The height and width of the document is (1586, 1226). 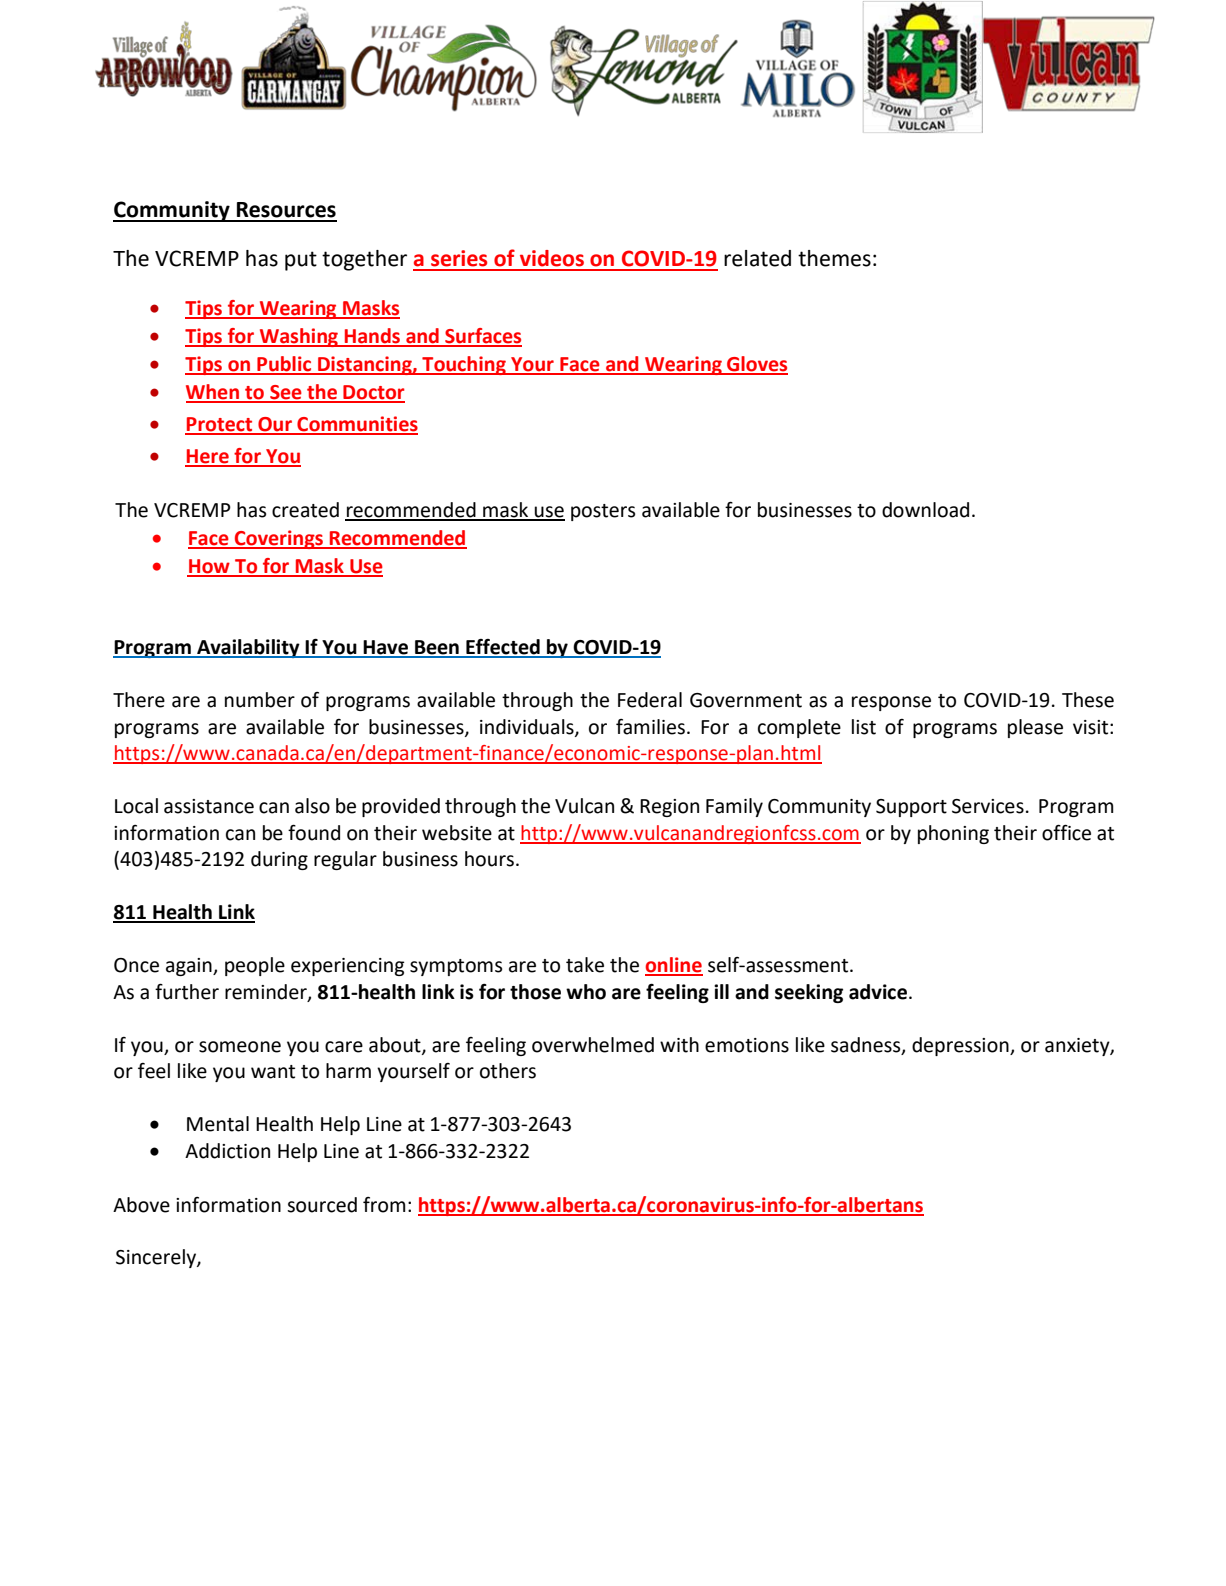 What do you see at coordinates (961, 1046) in the document?
I see `depression` at bounding box center [961, 1046].
